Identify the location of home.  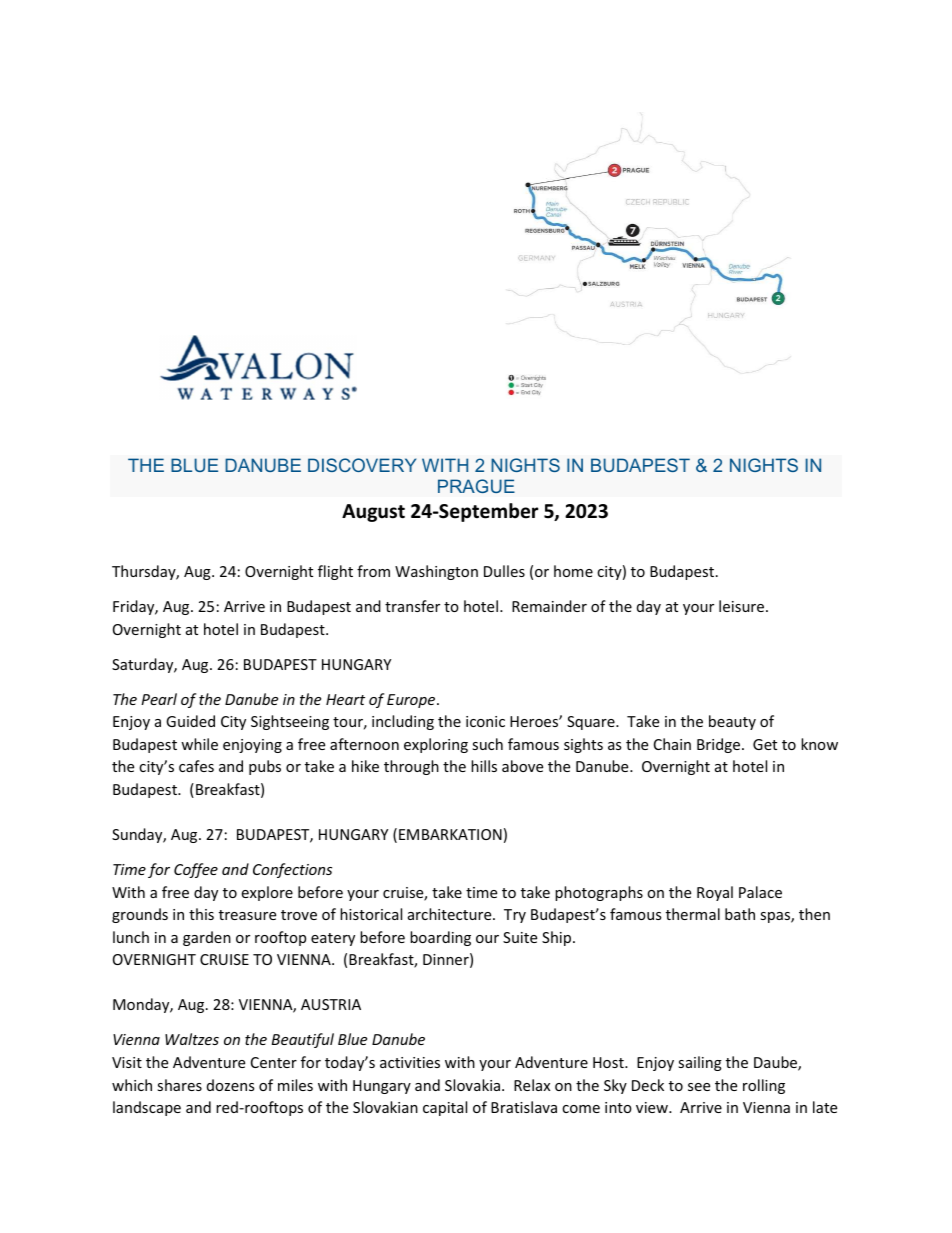
(573, 571).
